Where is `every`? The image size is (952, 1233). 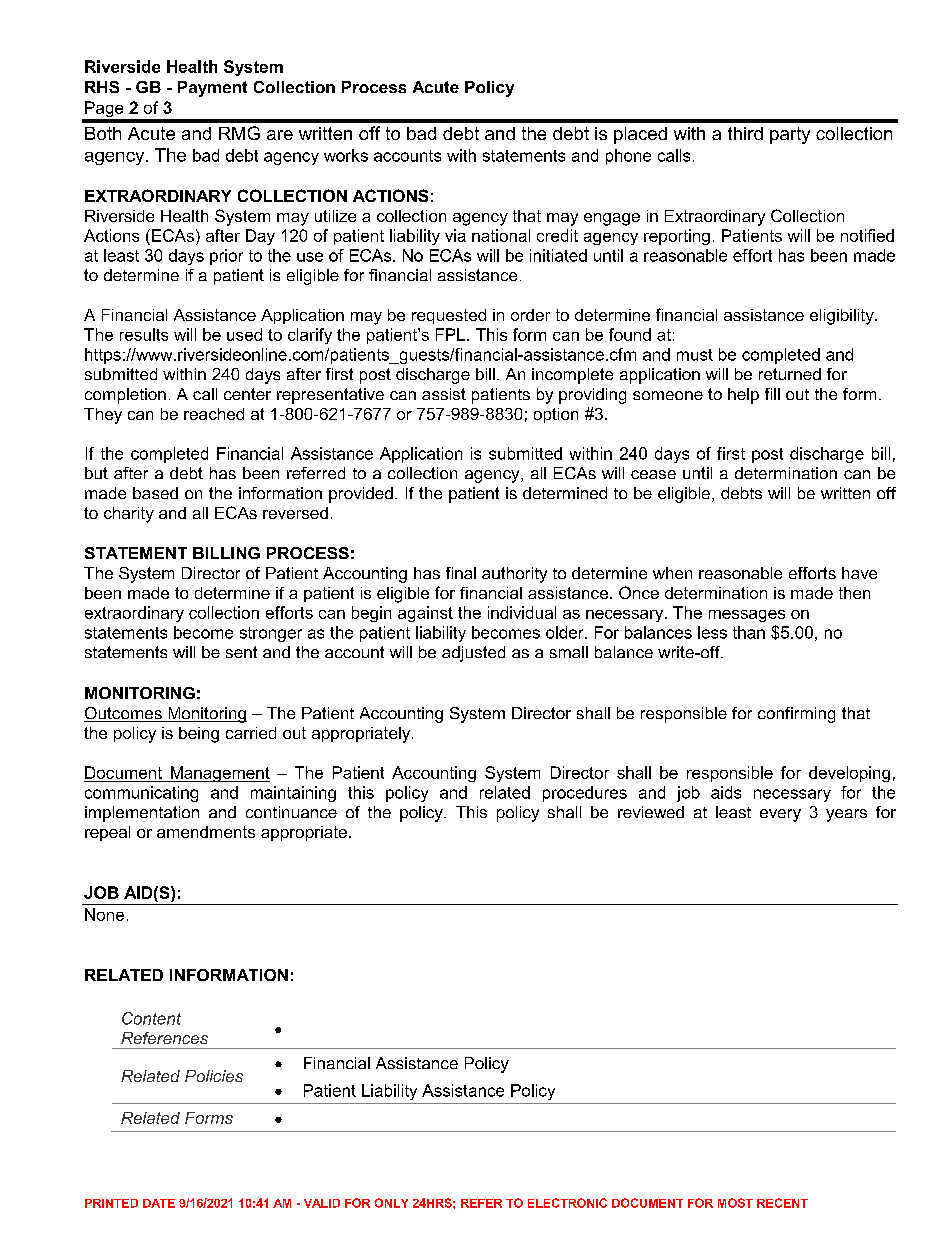
every is located at coordinates (780, 815).
